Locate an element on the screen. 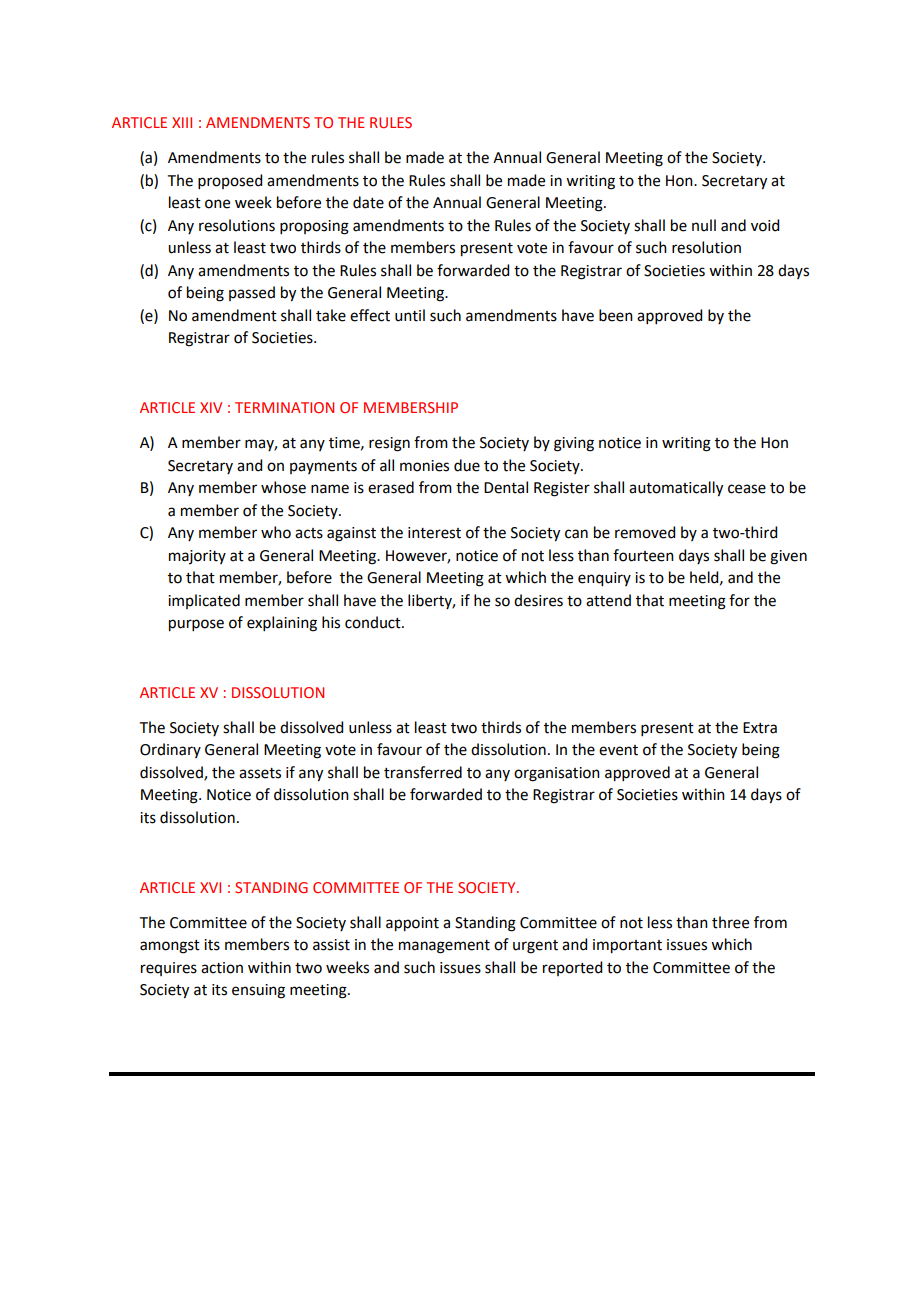 This screenshot has height=1308, width=924. interest is located at coordinates (434, 533).
